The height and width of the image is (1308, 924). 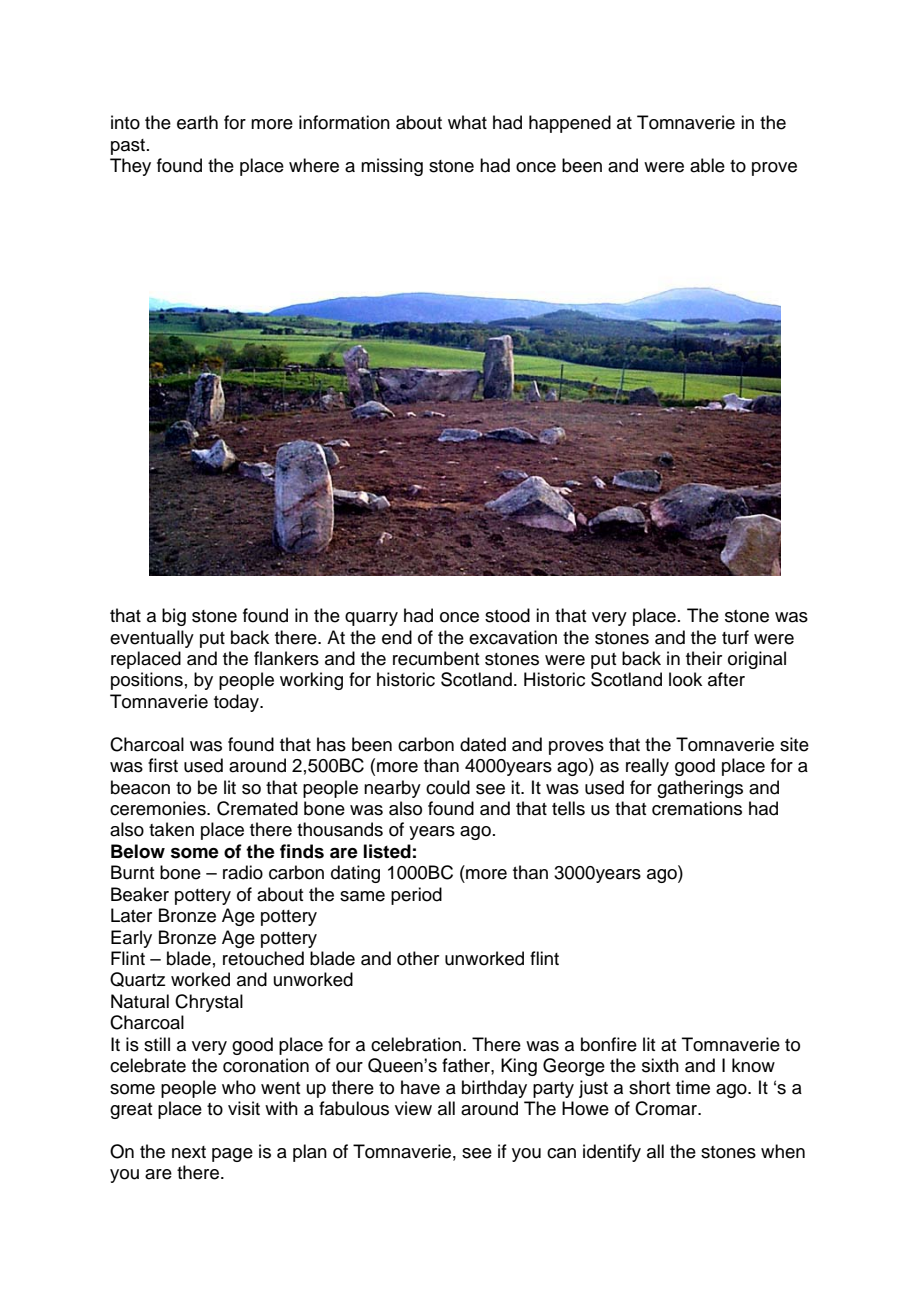 I want to click on earth, so click(x=197, y=122).
